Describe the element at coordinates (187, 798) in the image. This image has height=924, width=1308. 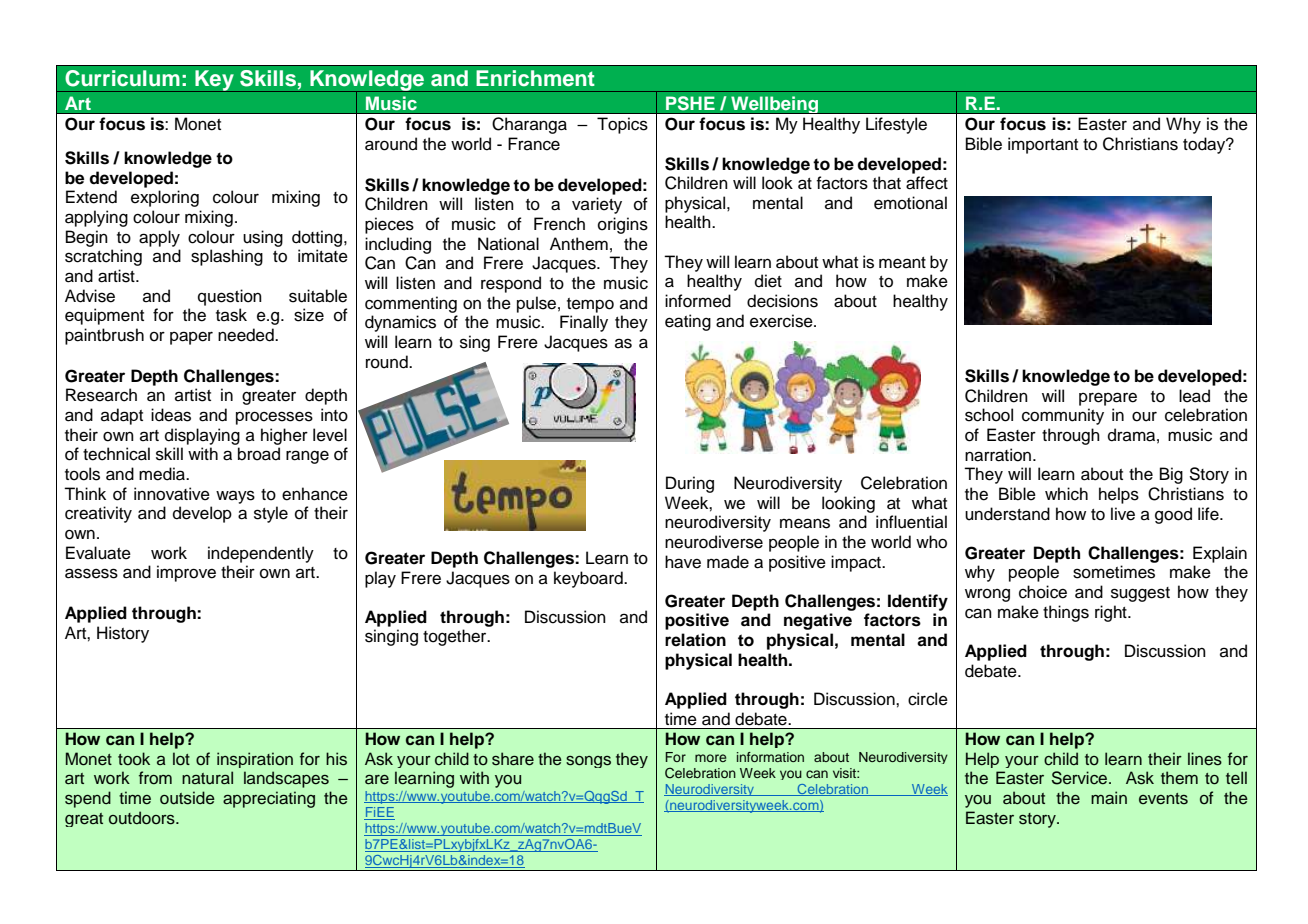
I see `outside` at that location.
